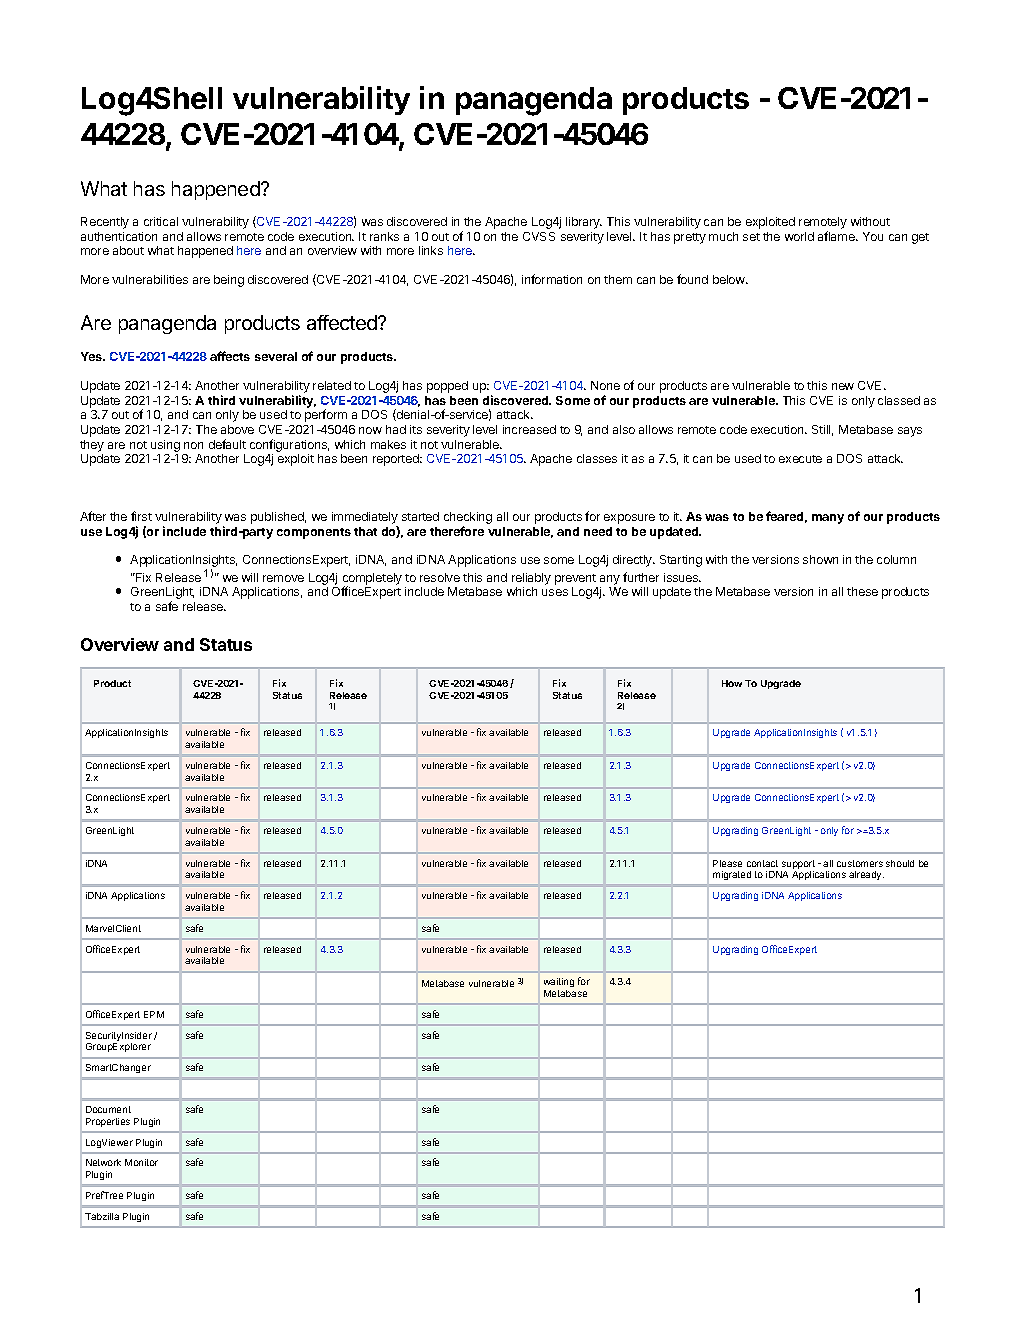  I want to click on these, so click(862, 591).
